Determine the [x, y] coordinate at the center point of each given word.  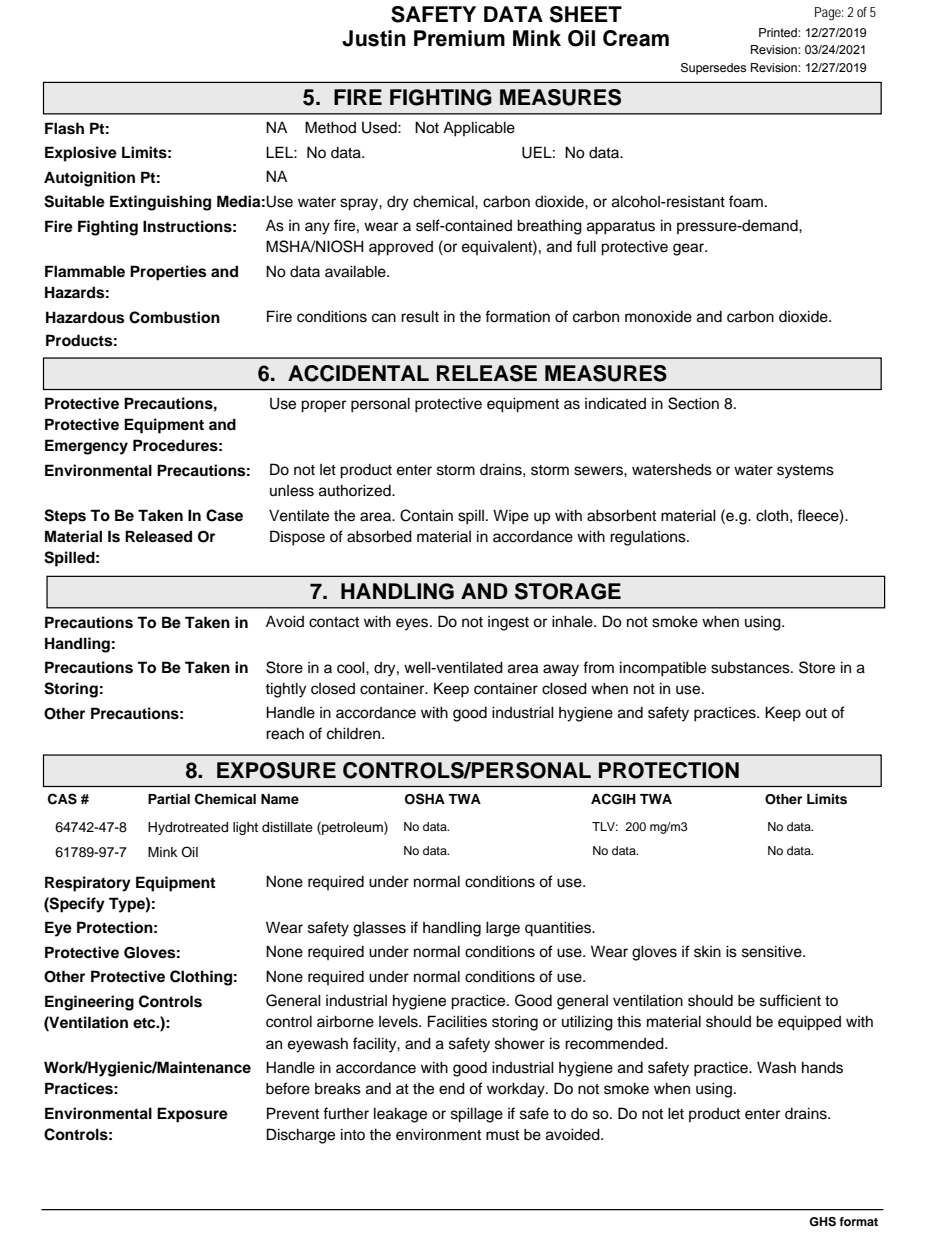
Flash [64, 128]
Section [693, 403]
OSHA [425, 799]
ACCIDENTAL [358, 373]
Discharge [301, 1136]
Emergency [86, 447]
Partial [169, 799]
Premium [459, 38]
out [816, 713]
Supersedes [713, 69]
